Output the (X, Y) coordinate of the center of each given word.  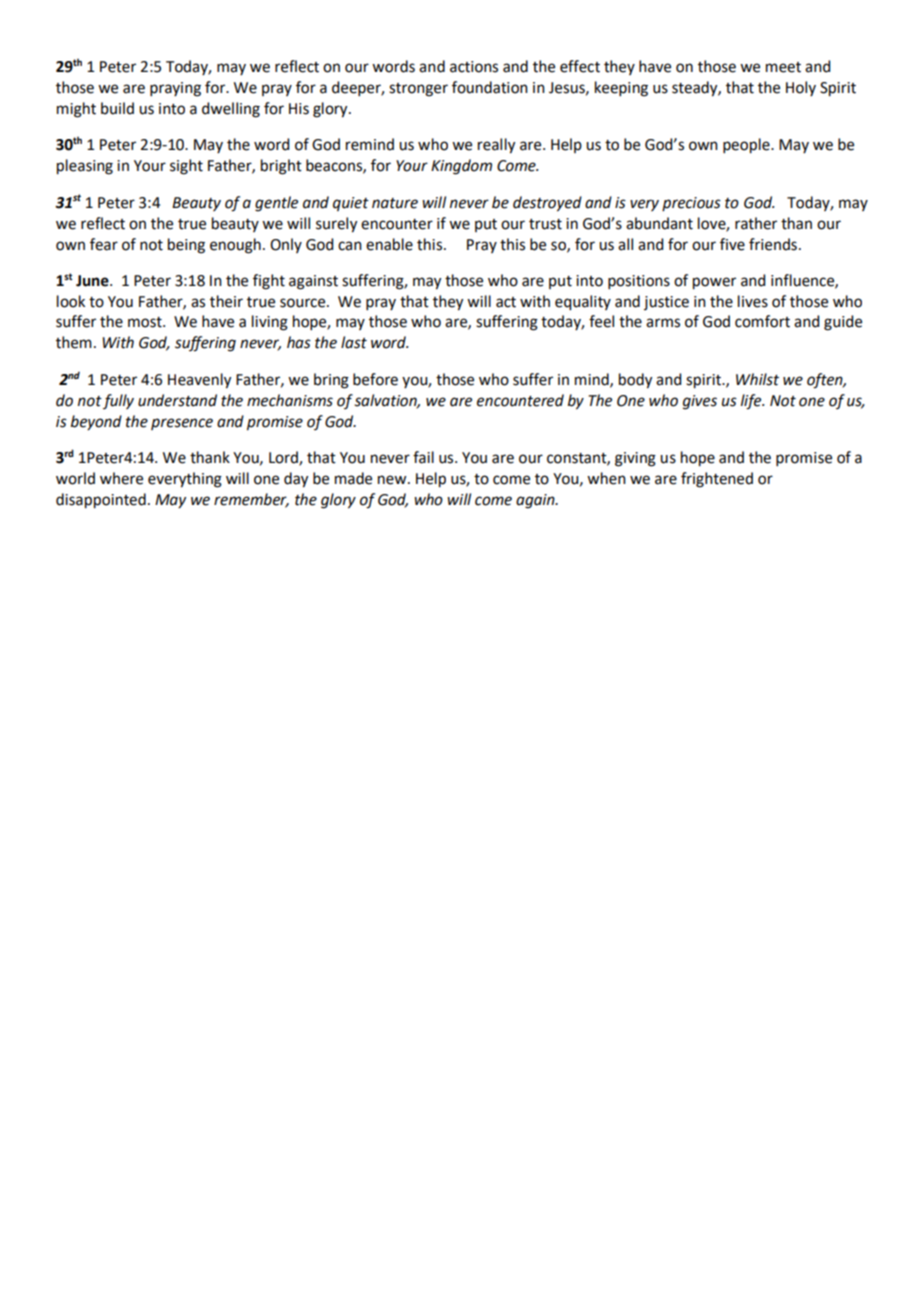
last (354, 342)
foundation (490, 87)
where (121, 478)
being (186, 246)
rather (756, 223)
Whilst (757, 379)
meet (783, 67)
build (117, 108)
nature (395, 203)
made (353, 478)
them (74, 342)
